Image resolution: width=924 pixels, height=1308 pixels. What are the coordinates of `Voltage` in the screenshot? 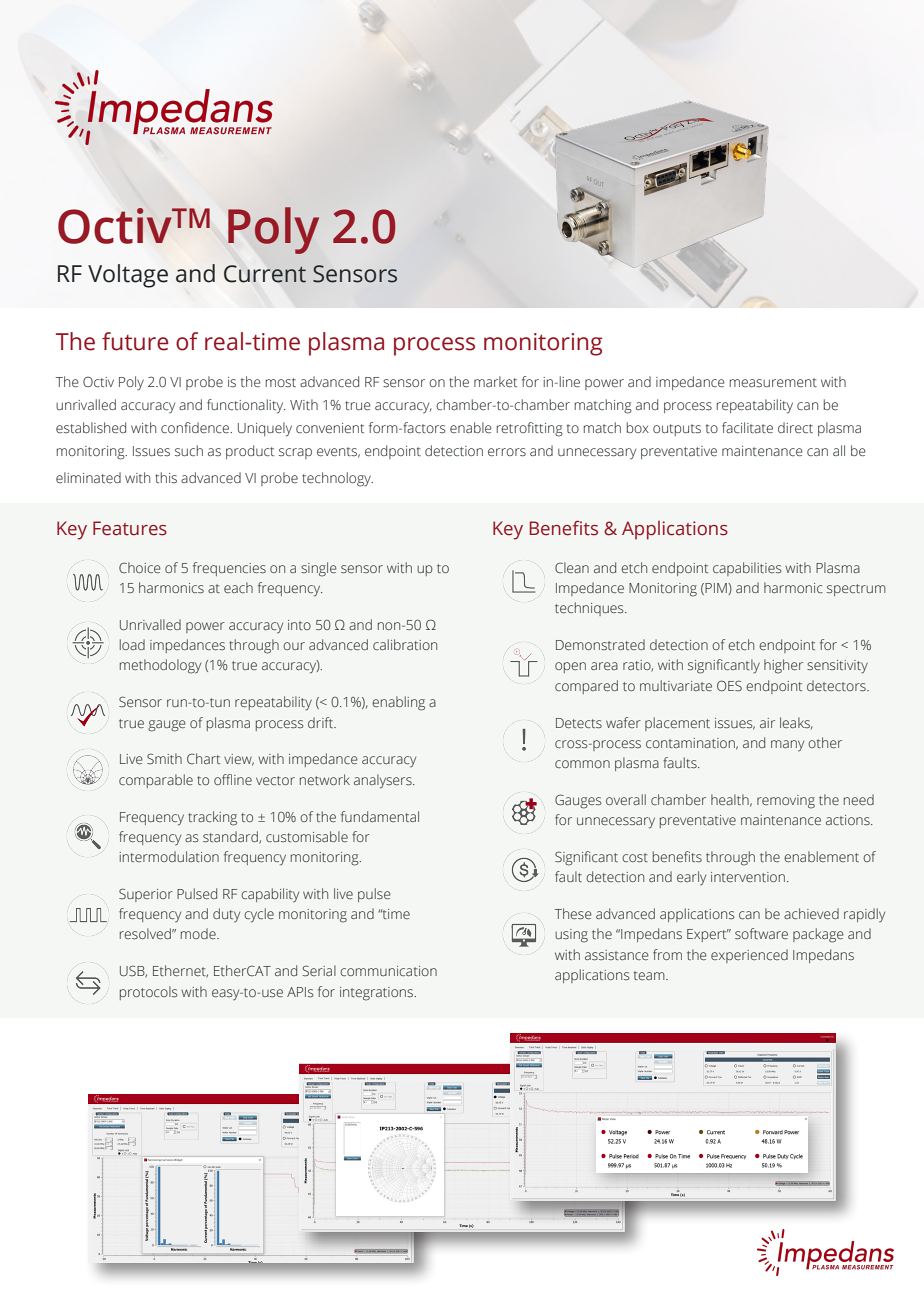 It's located at (128, 276).
